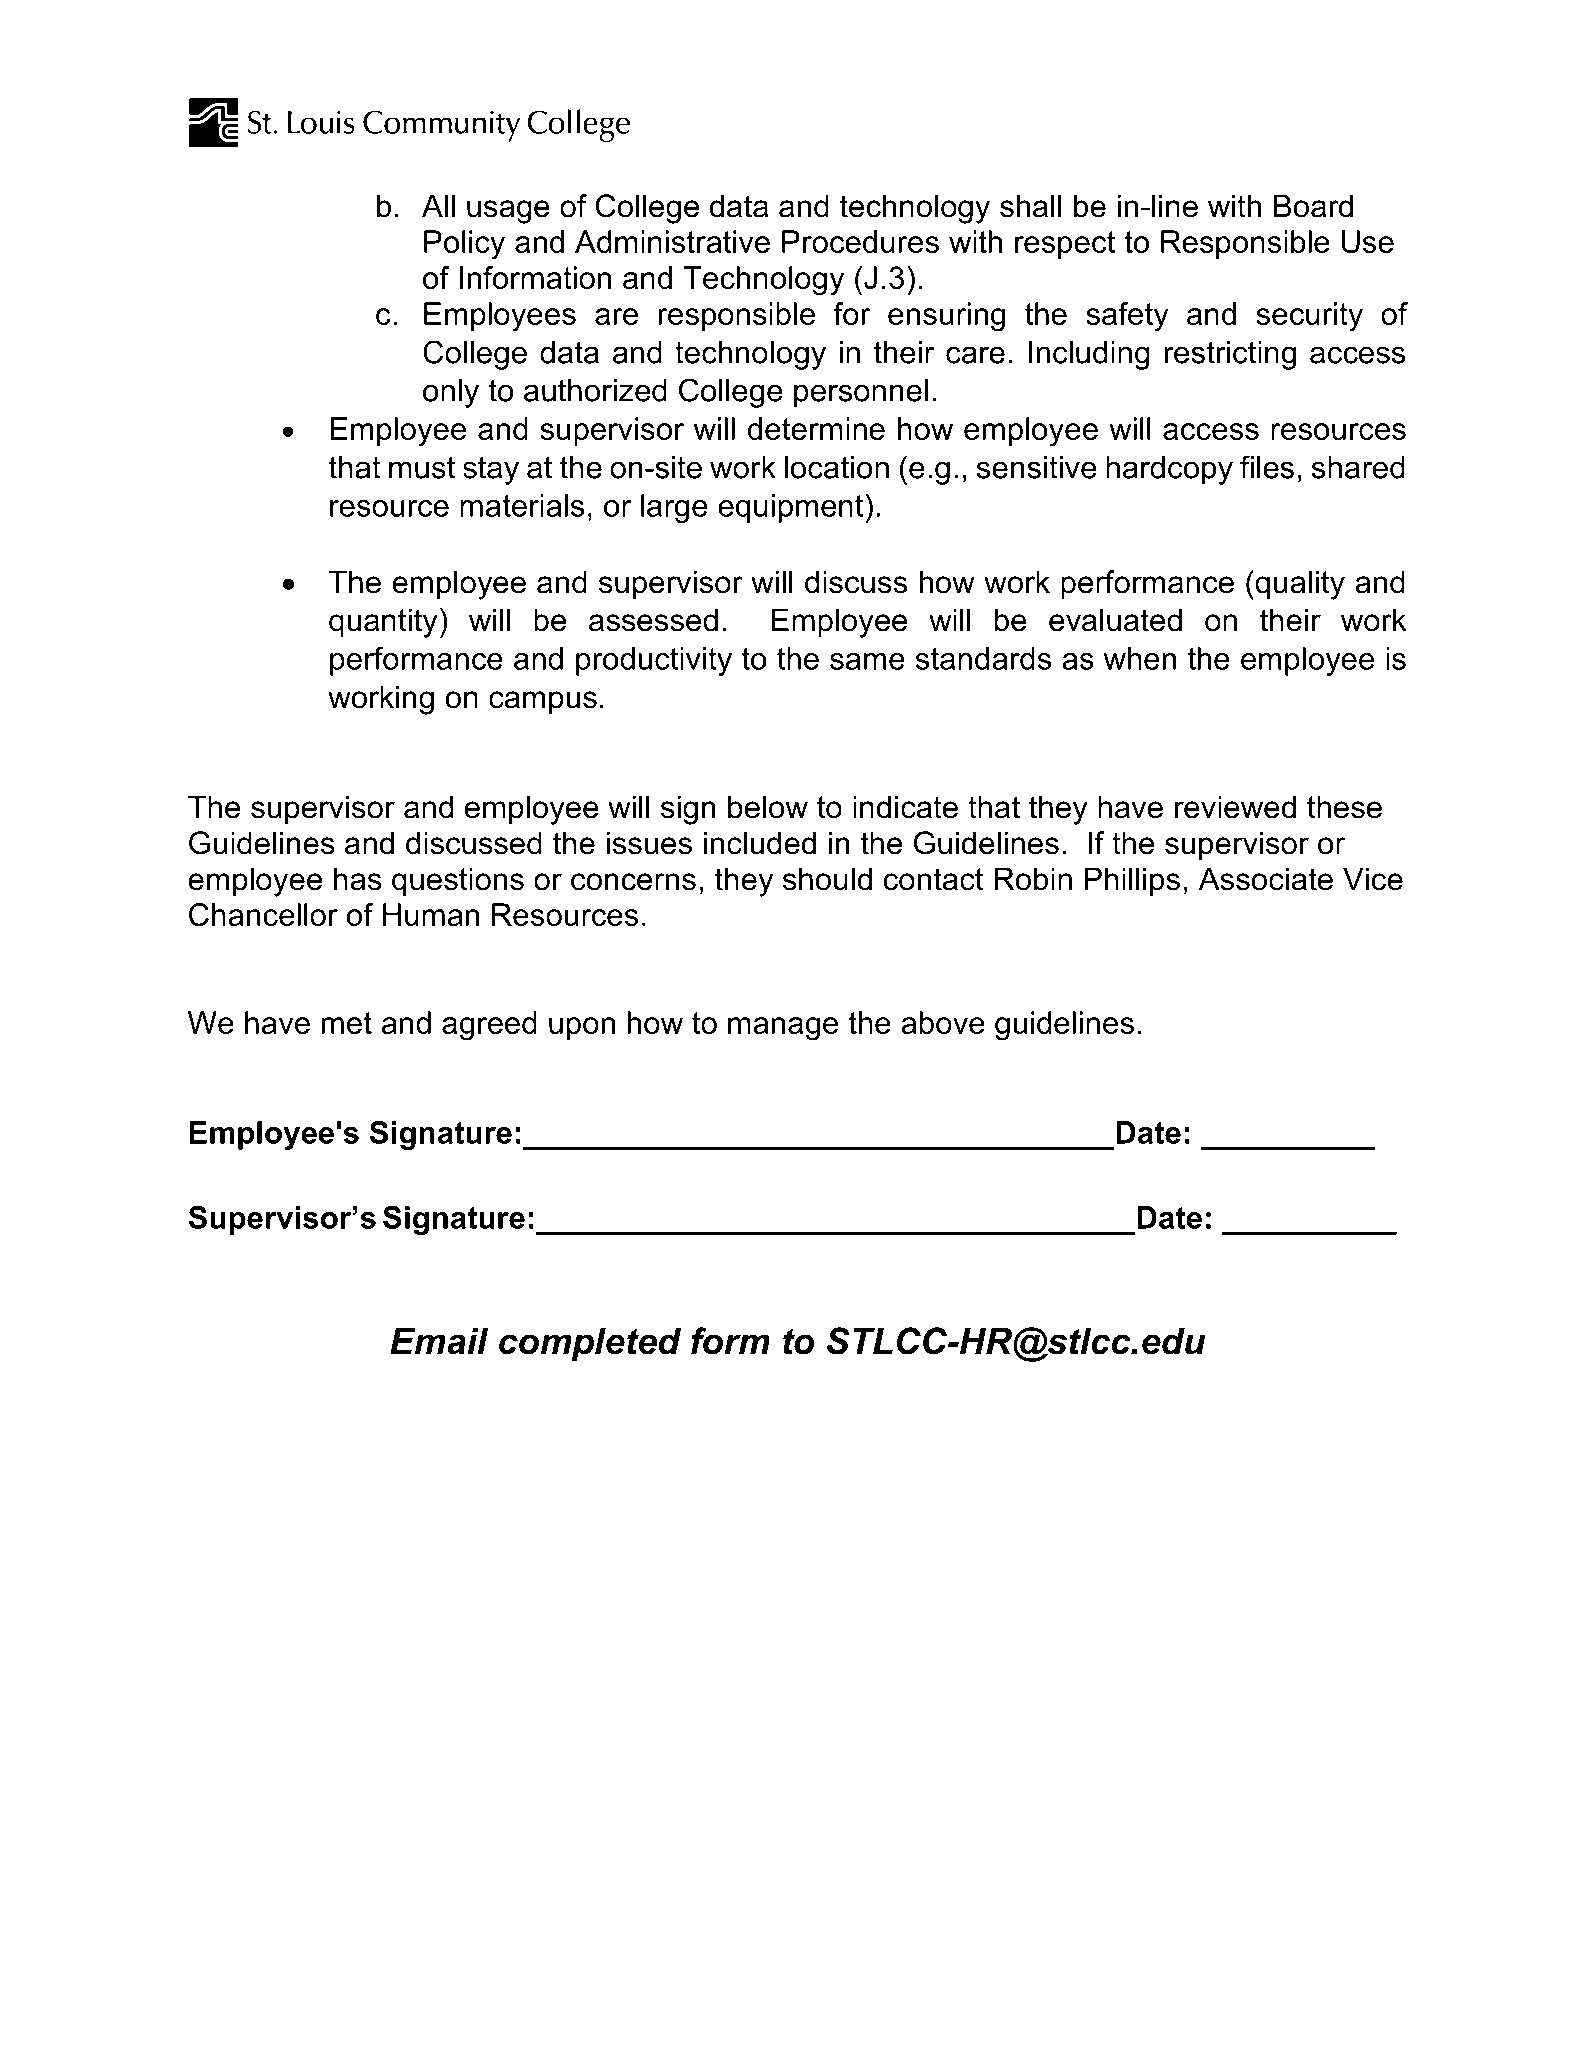 Image resolution: width=1594 pixels, height=2063 pixels. I want to click on manage, so click(783, 1029).
